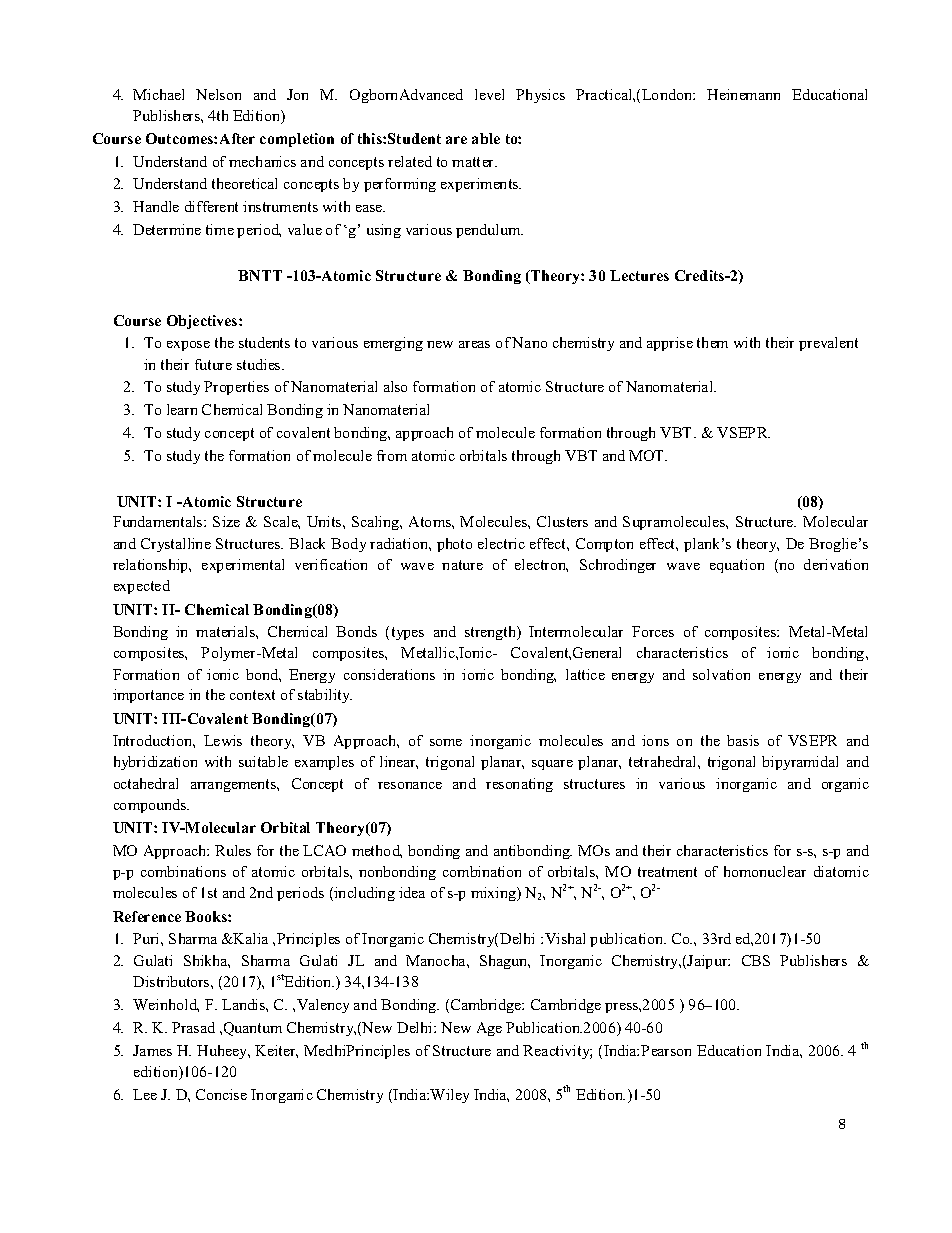  What do you see at coordinates (737, 566) in the image?
I see `equation` at bounding box center [737, 566].
